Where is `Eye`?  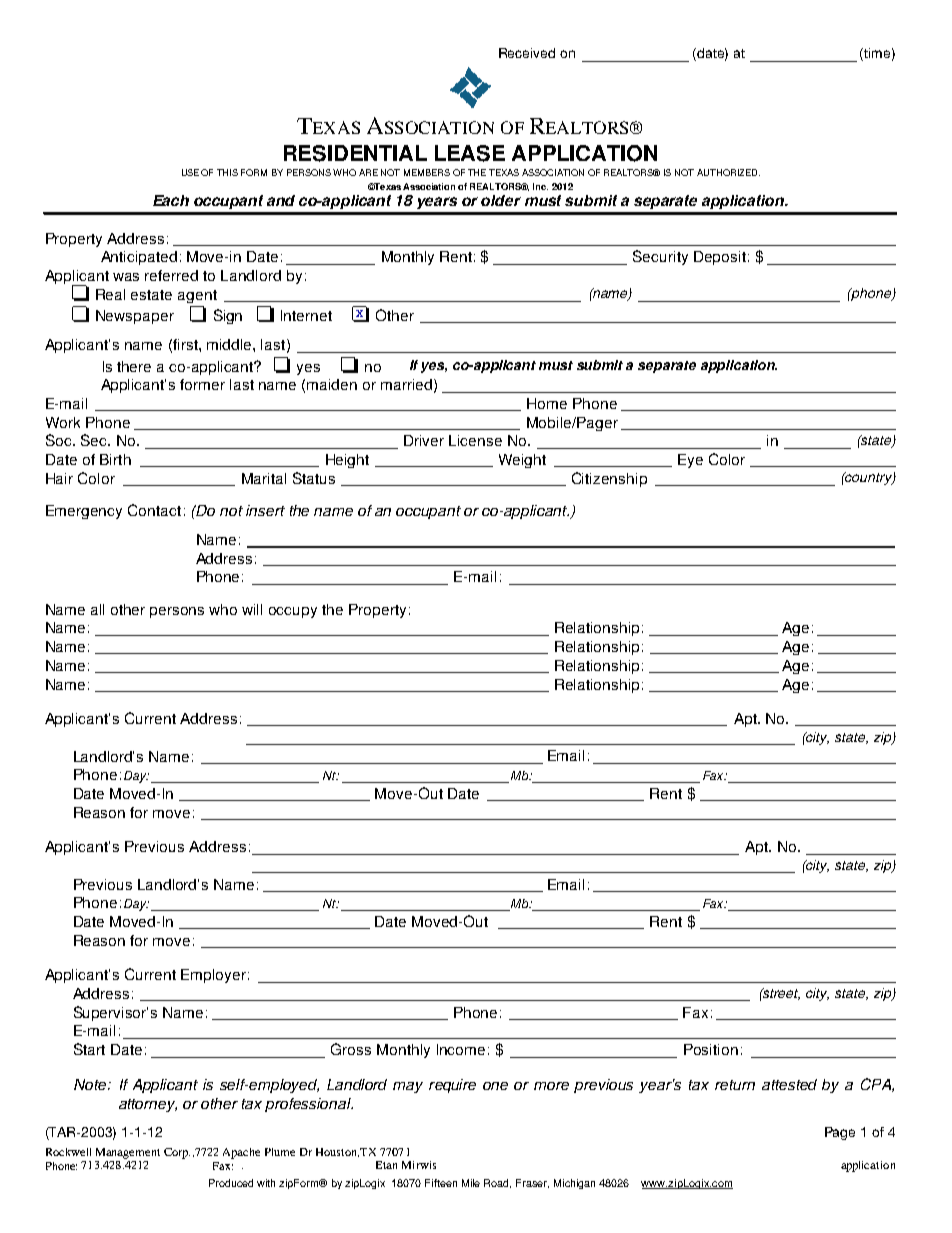
Eye is located at coordinates (690, 461).
